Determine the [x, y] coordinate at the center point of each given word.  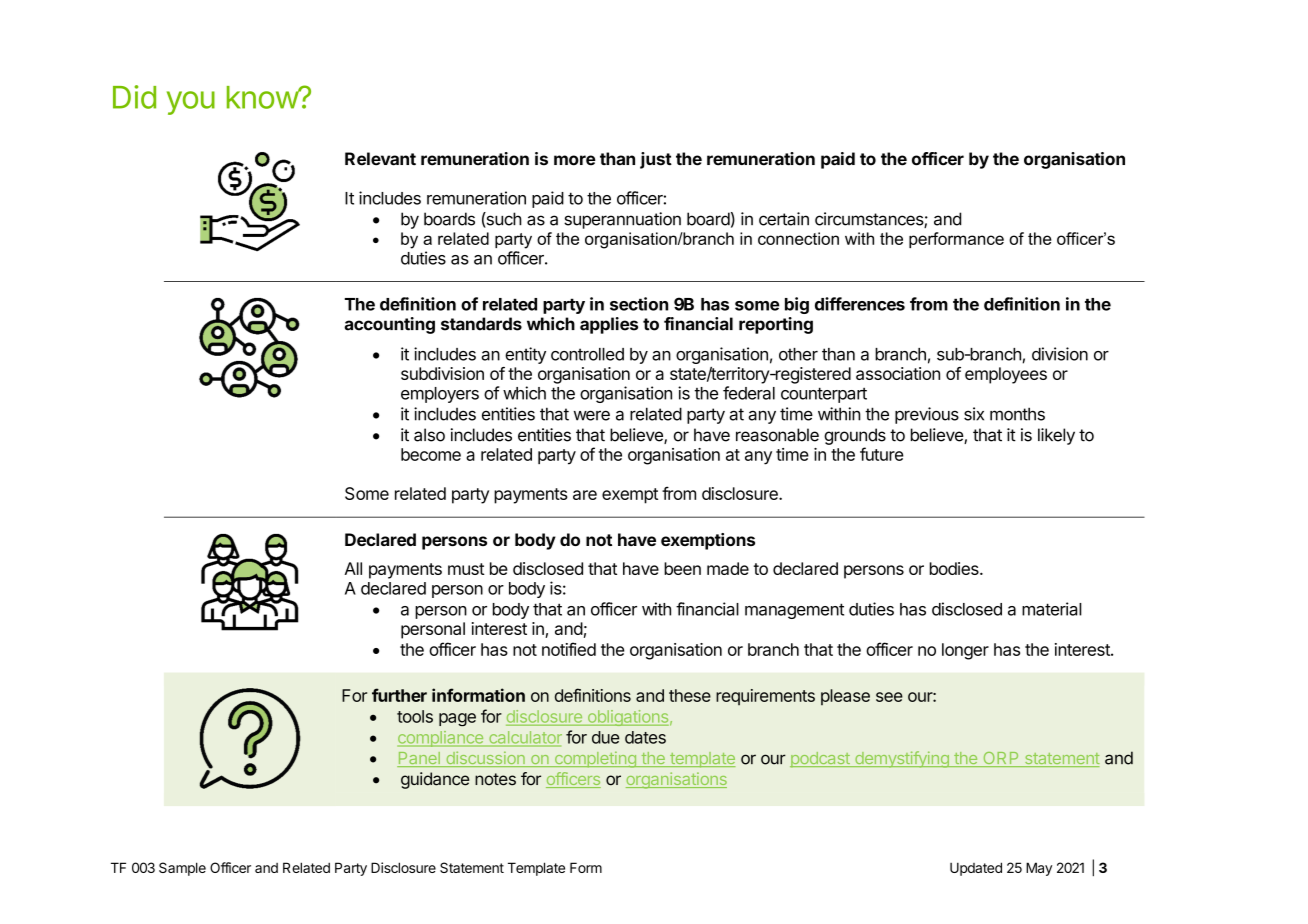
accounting [389, 325]
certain [784, 219]
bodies [955, 568]
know [263, 97]
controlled [587, 354]
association [898, 373]
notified [569, 649]
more [575, 160]
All [353, 568]
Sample [182, 869]
